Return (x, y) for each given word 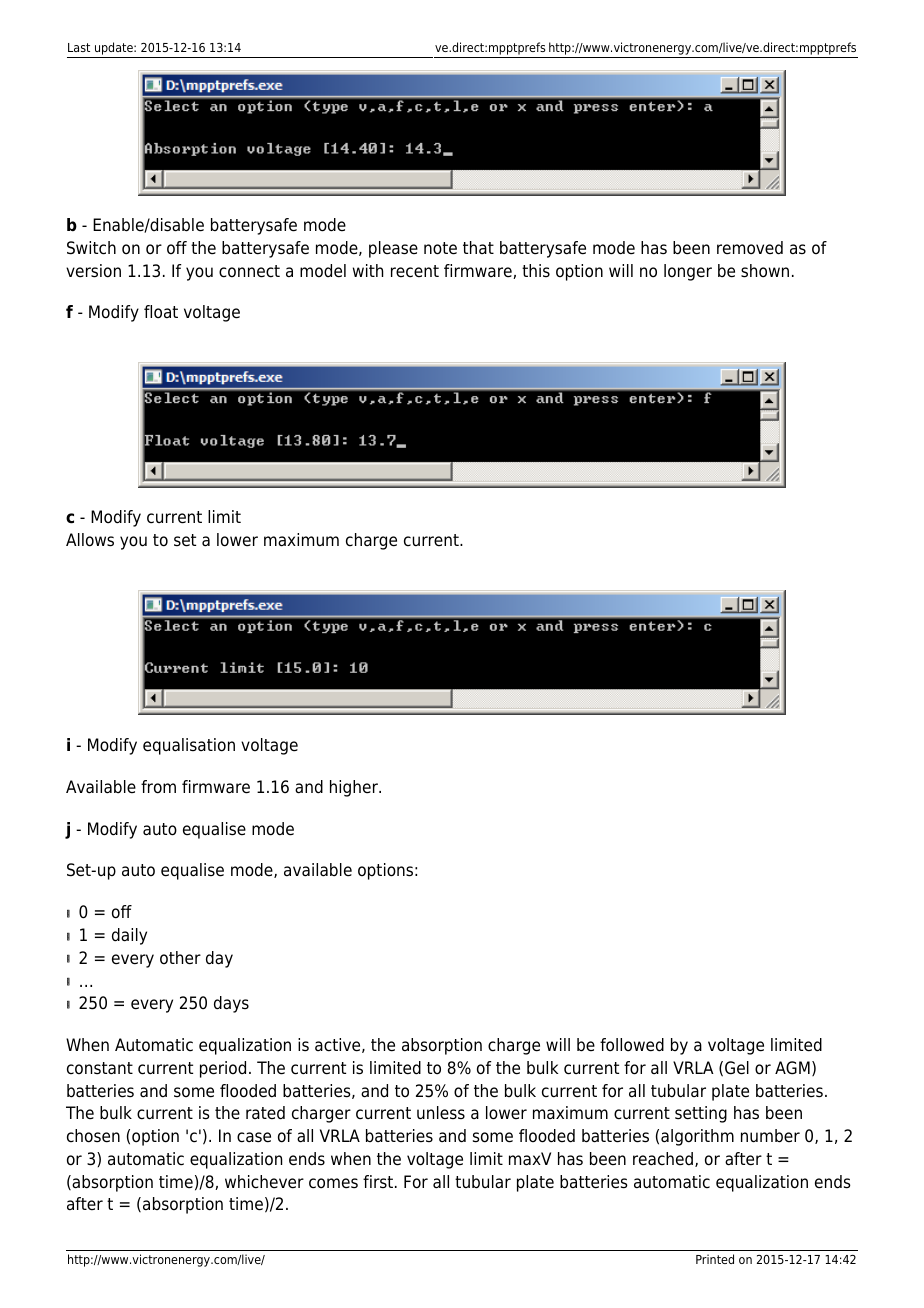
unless (441, 1113)
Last (79, 47)
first (379, 1181)
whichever (264, 1182)
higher (355, 788)
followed (632, 1045)
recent (415, 271)
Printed (715, 1259)
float (161, 312)
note (440, 248)
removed (750, 248)
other (180, 958)
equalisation (189, 746)
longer (688, 272)
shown (765, 271)
